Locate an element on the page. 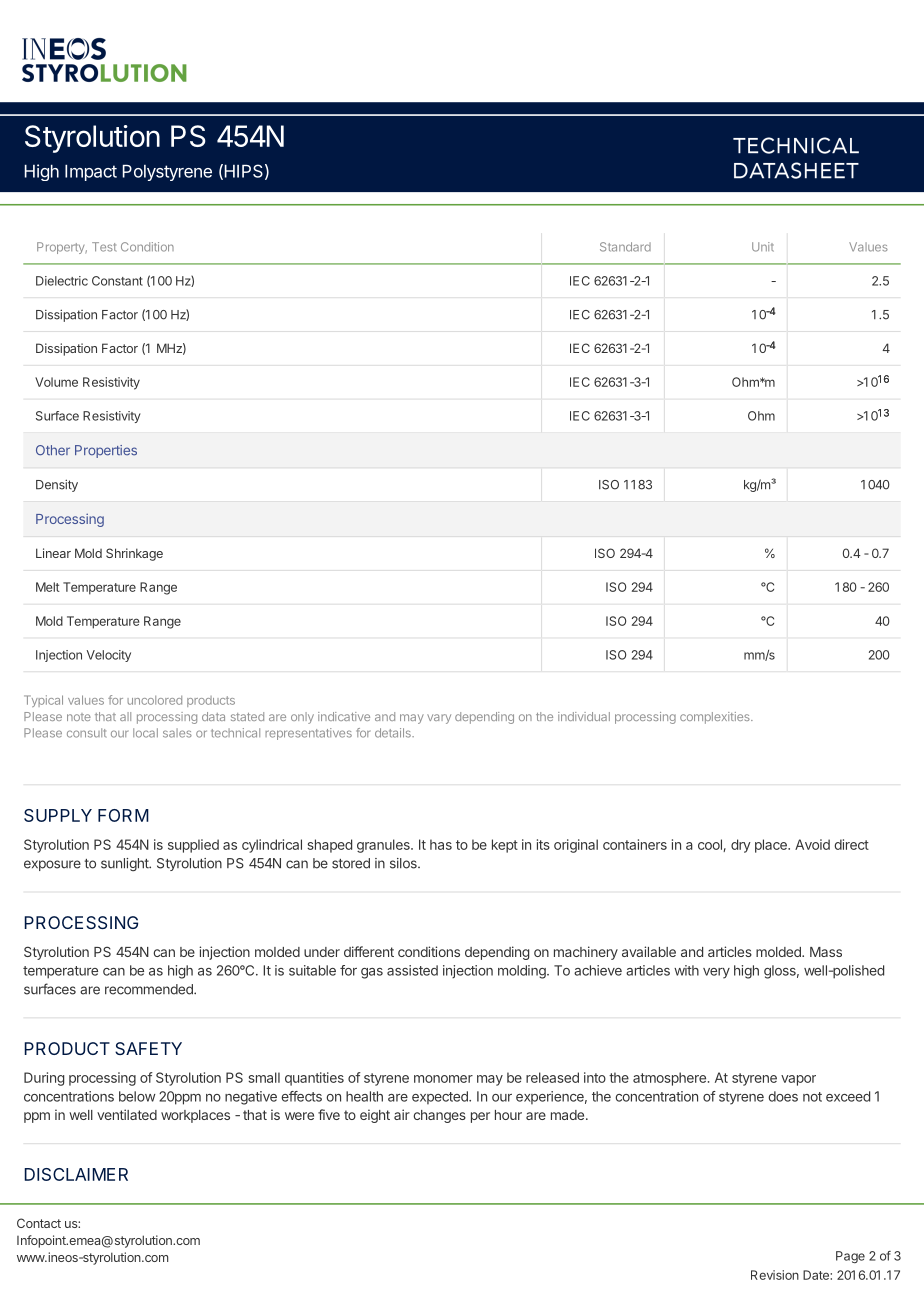 This image has width=924, height=1308. vary is located at coordinates (439, 719).
